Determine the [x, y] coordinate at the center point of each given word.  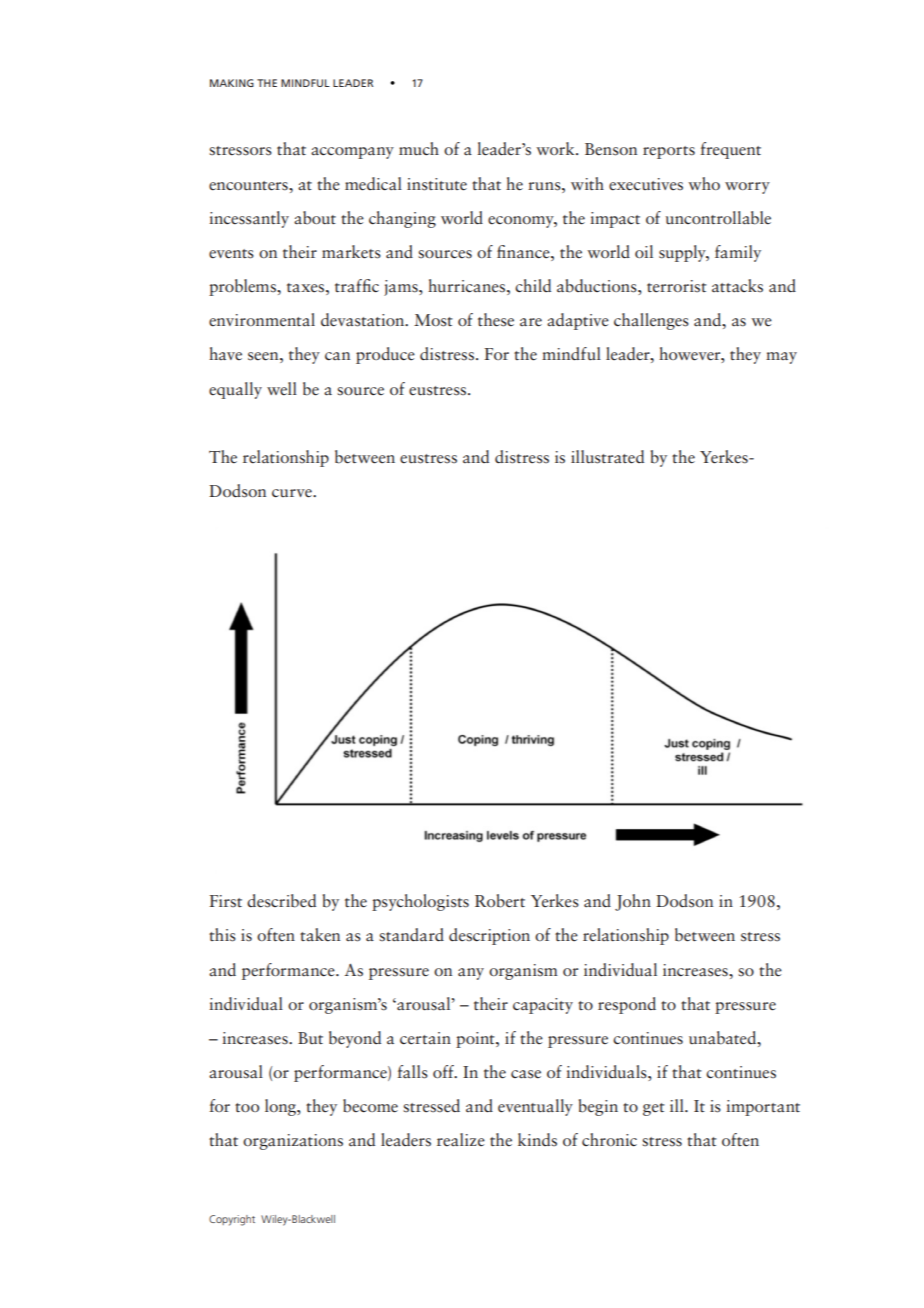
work [556, 148]
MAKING [232, 83]
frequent [730, 150]
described [281, 901]
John [633, 902]
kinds [537, 1140]
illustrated [607, 457]
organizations [293, 1142]
